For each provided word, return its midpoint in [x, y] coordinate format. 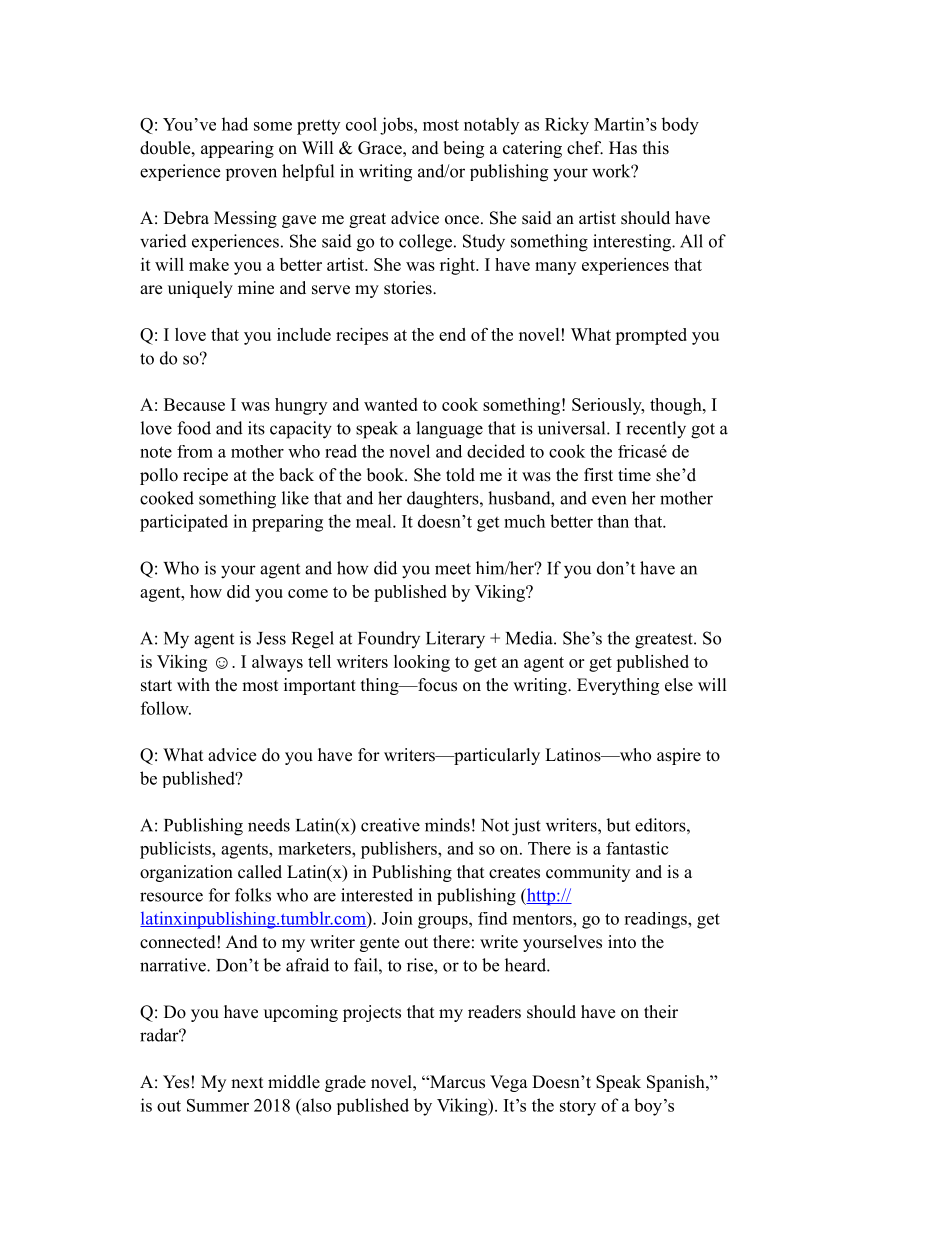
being [463, 149]
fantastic [637, 848]
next [247, 1083]
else [679, 685]
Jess [271, 638]
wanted [391, 404]
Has [623, 148]
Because [194, 404]
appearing [237, 149]
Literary [455, 640]
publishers [400, 850]
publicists [176, 850]
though [677, 406]
